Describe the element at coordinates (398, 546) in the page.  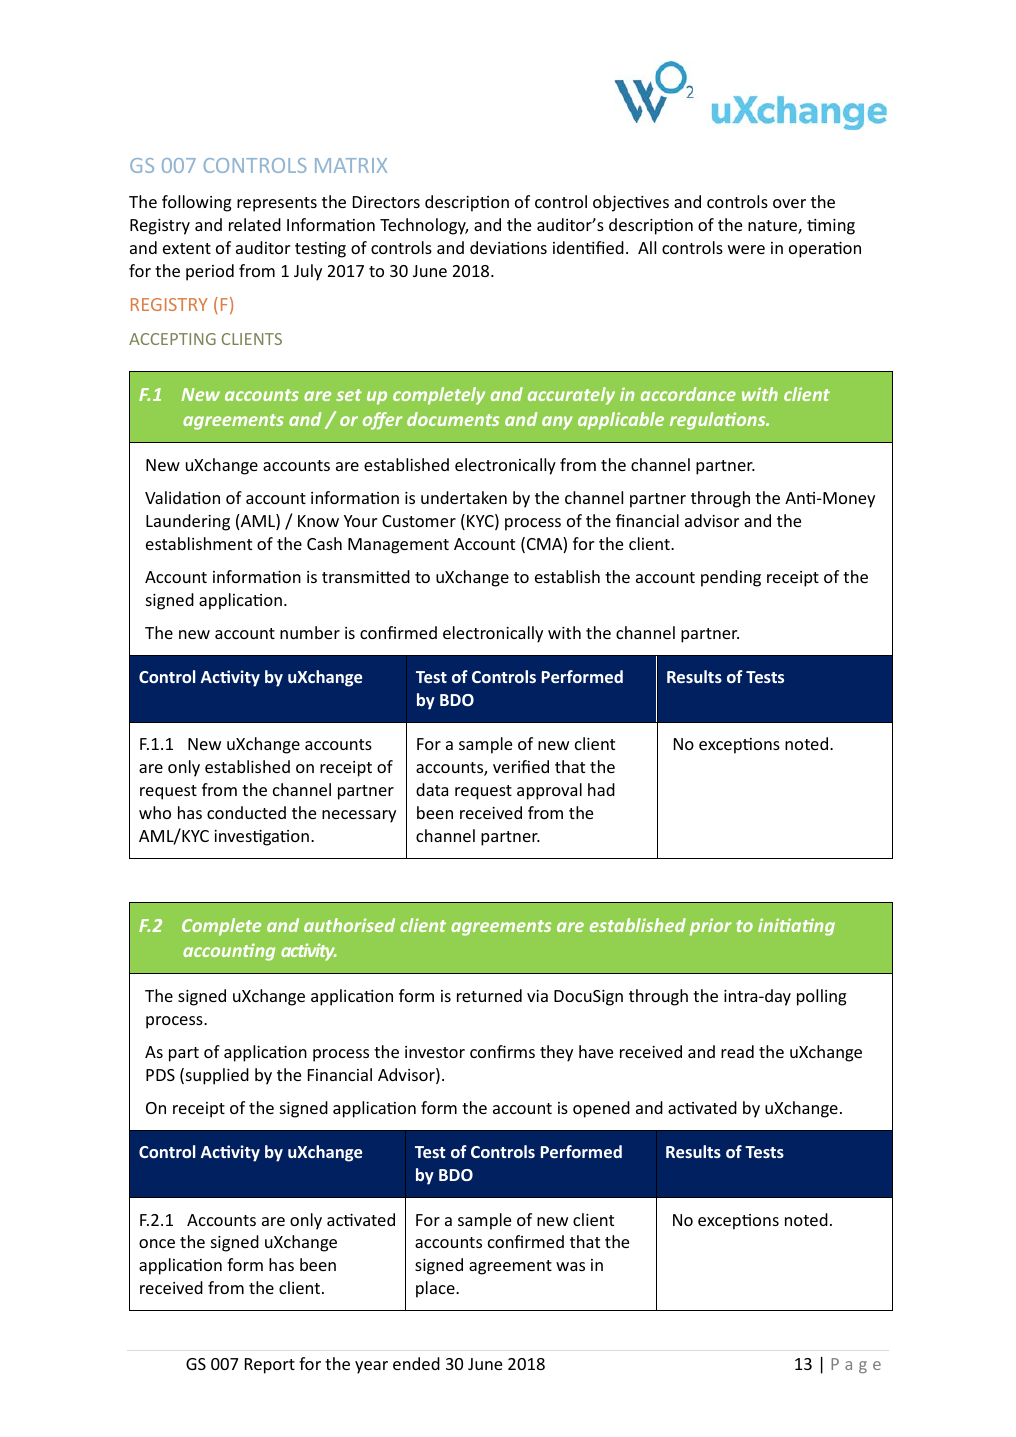
I see `Management` at that location.
